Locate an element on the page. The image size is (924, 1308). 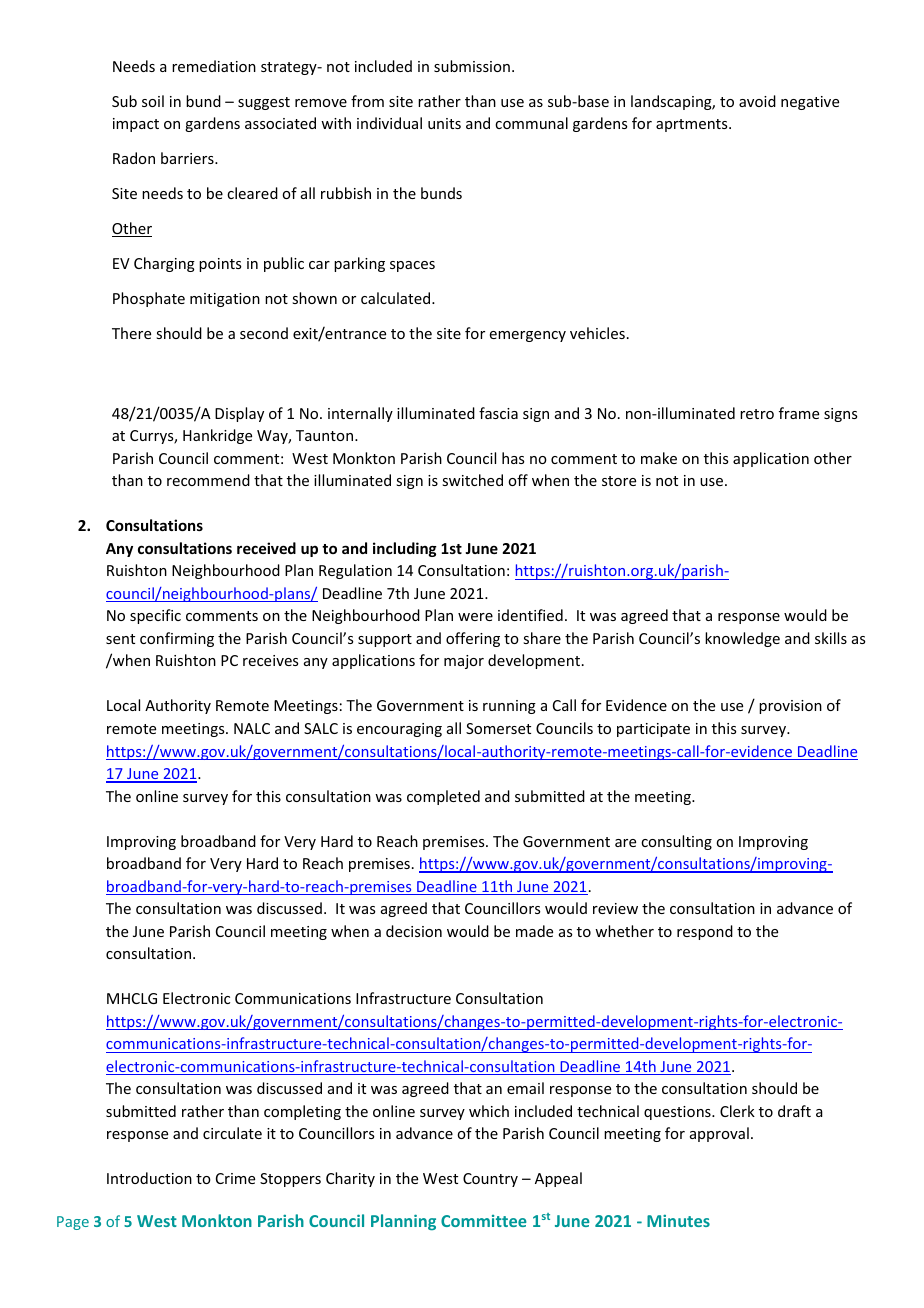
made is located at coordinates (534, 931).
